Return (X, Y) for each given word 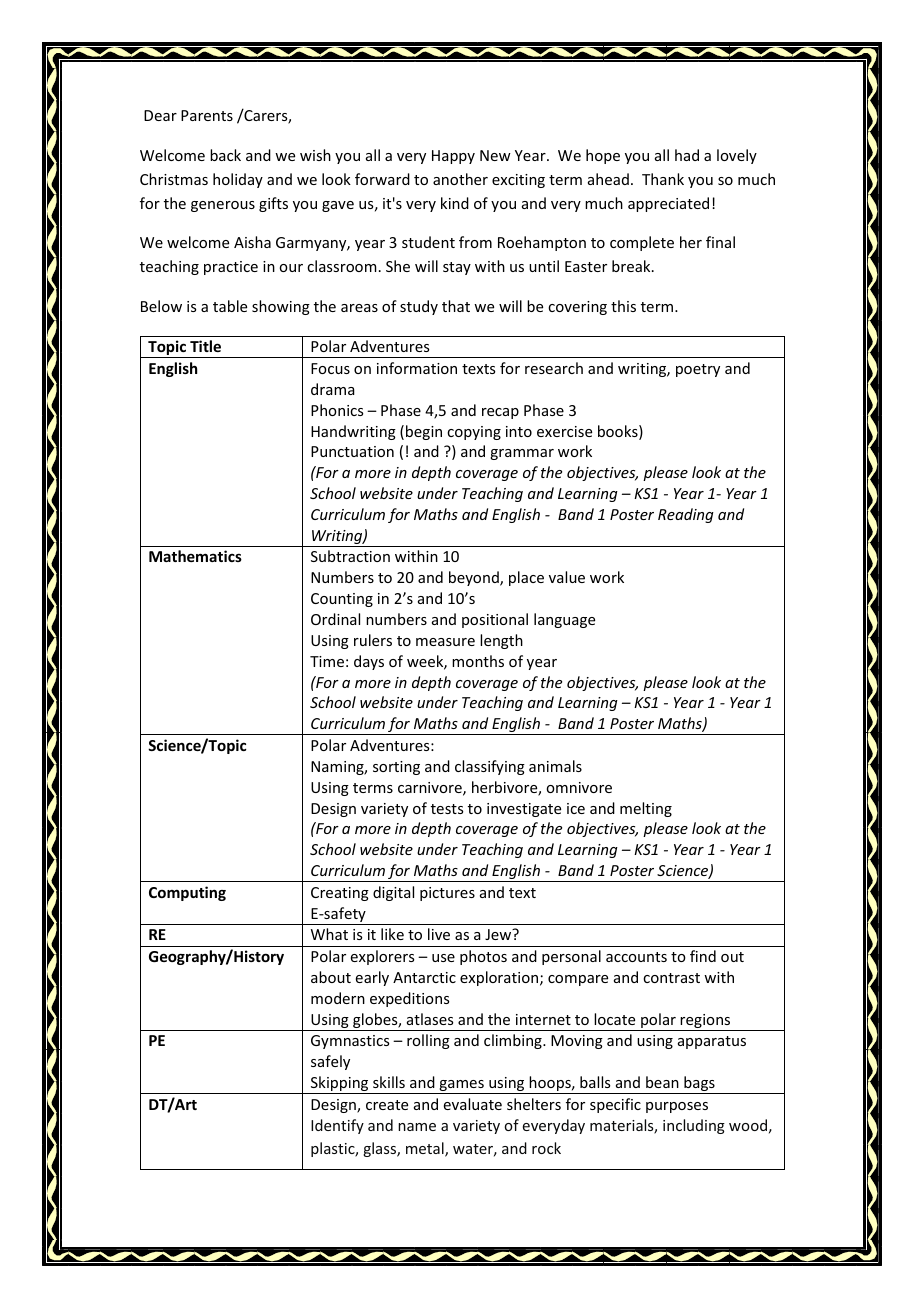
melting (646, 809)
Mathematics (195, 556)
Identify (337, 1126)
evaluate (473, 1104)
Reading (686, 515)
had (687, 155)
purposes (677, 1107)
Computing (187, 893)
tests (447, 809)
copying (474, 433)
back (225, 155)
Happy (453, 157)
